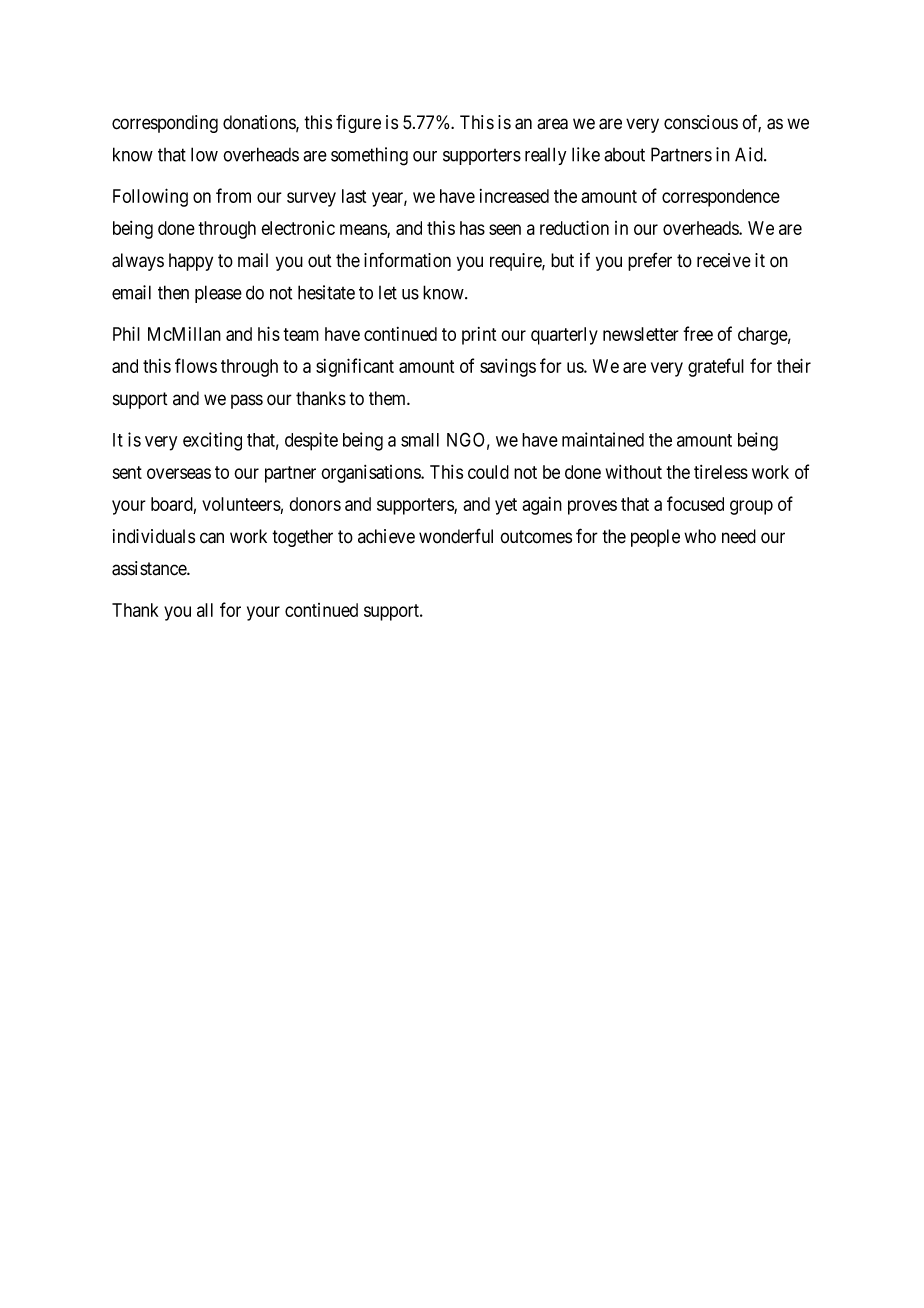  Describe the element at coordinates (479, 336) in the page. I see `print` at that location.
